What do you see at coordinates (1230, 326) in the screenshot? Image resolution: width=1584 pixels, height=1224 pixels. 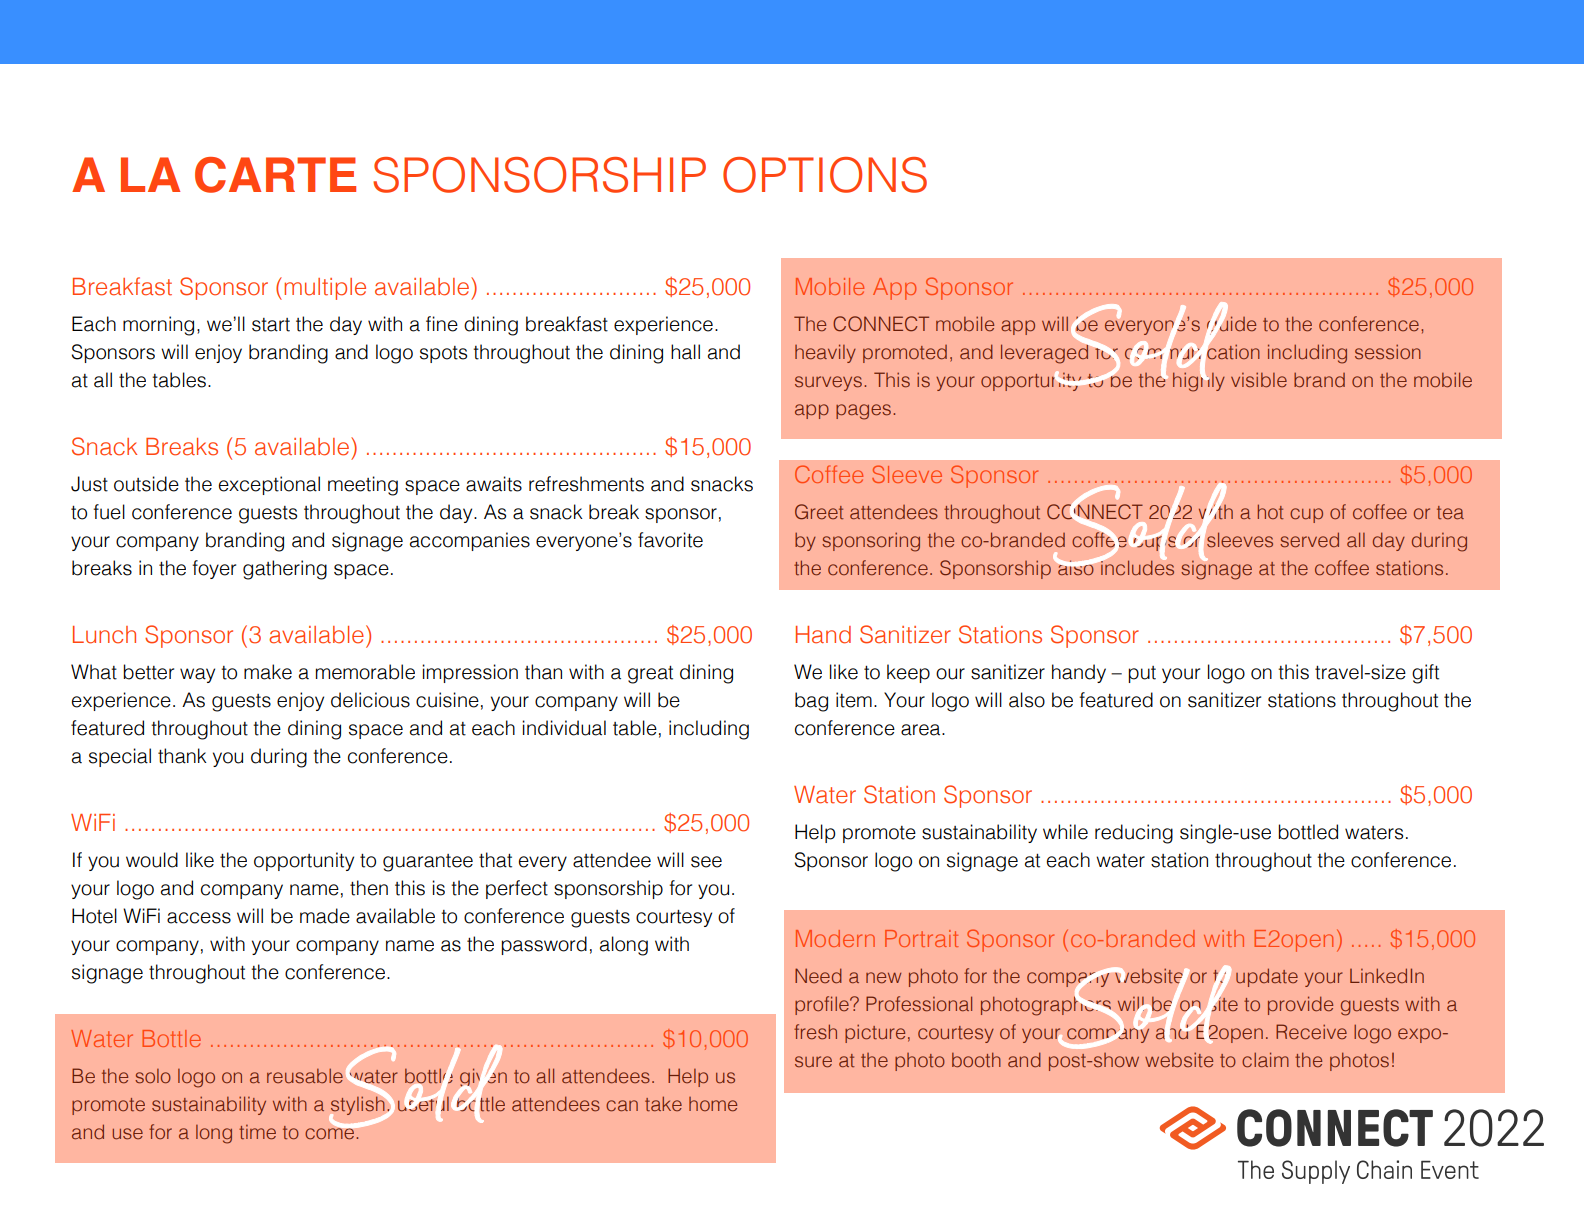 I see `guide` at bounding box center [1230, 326].
